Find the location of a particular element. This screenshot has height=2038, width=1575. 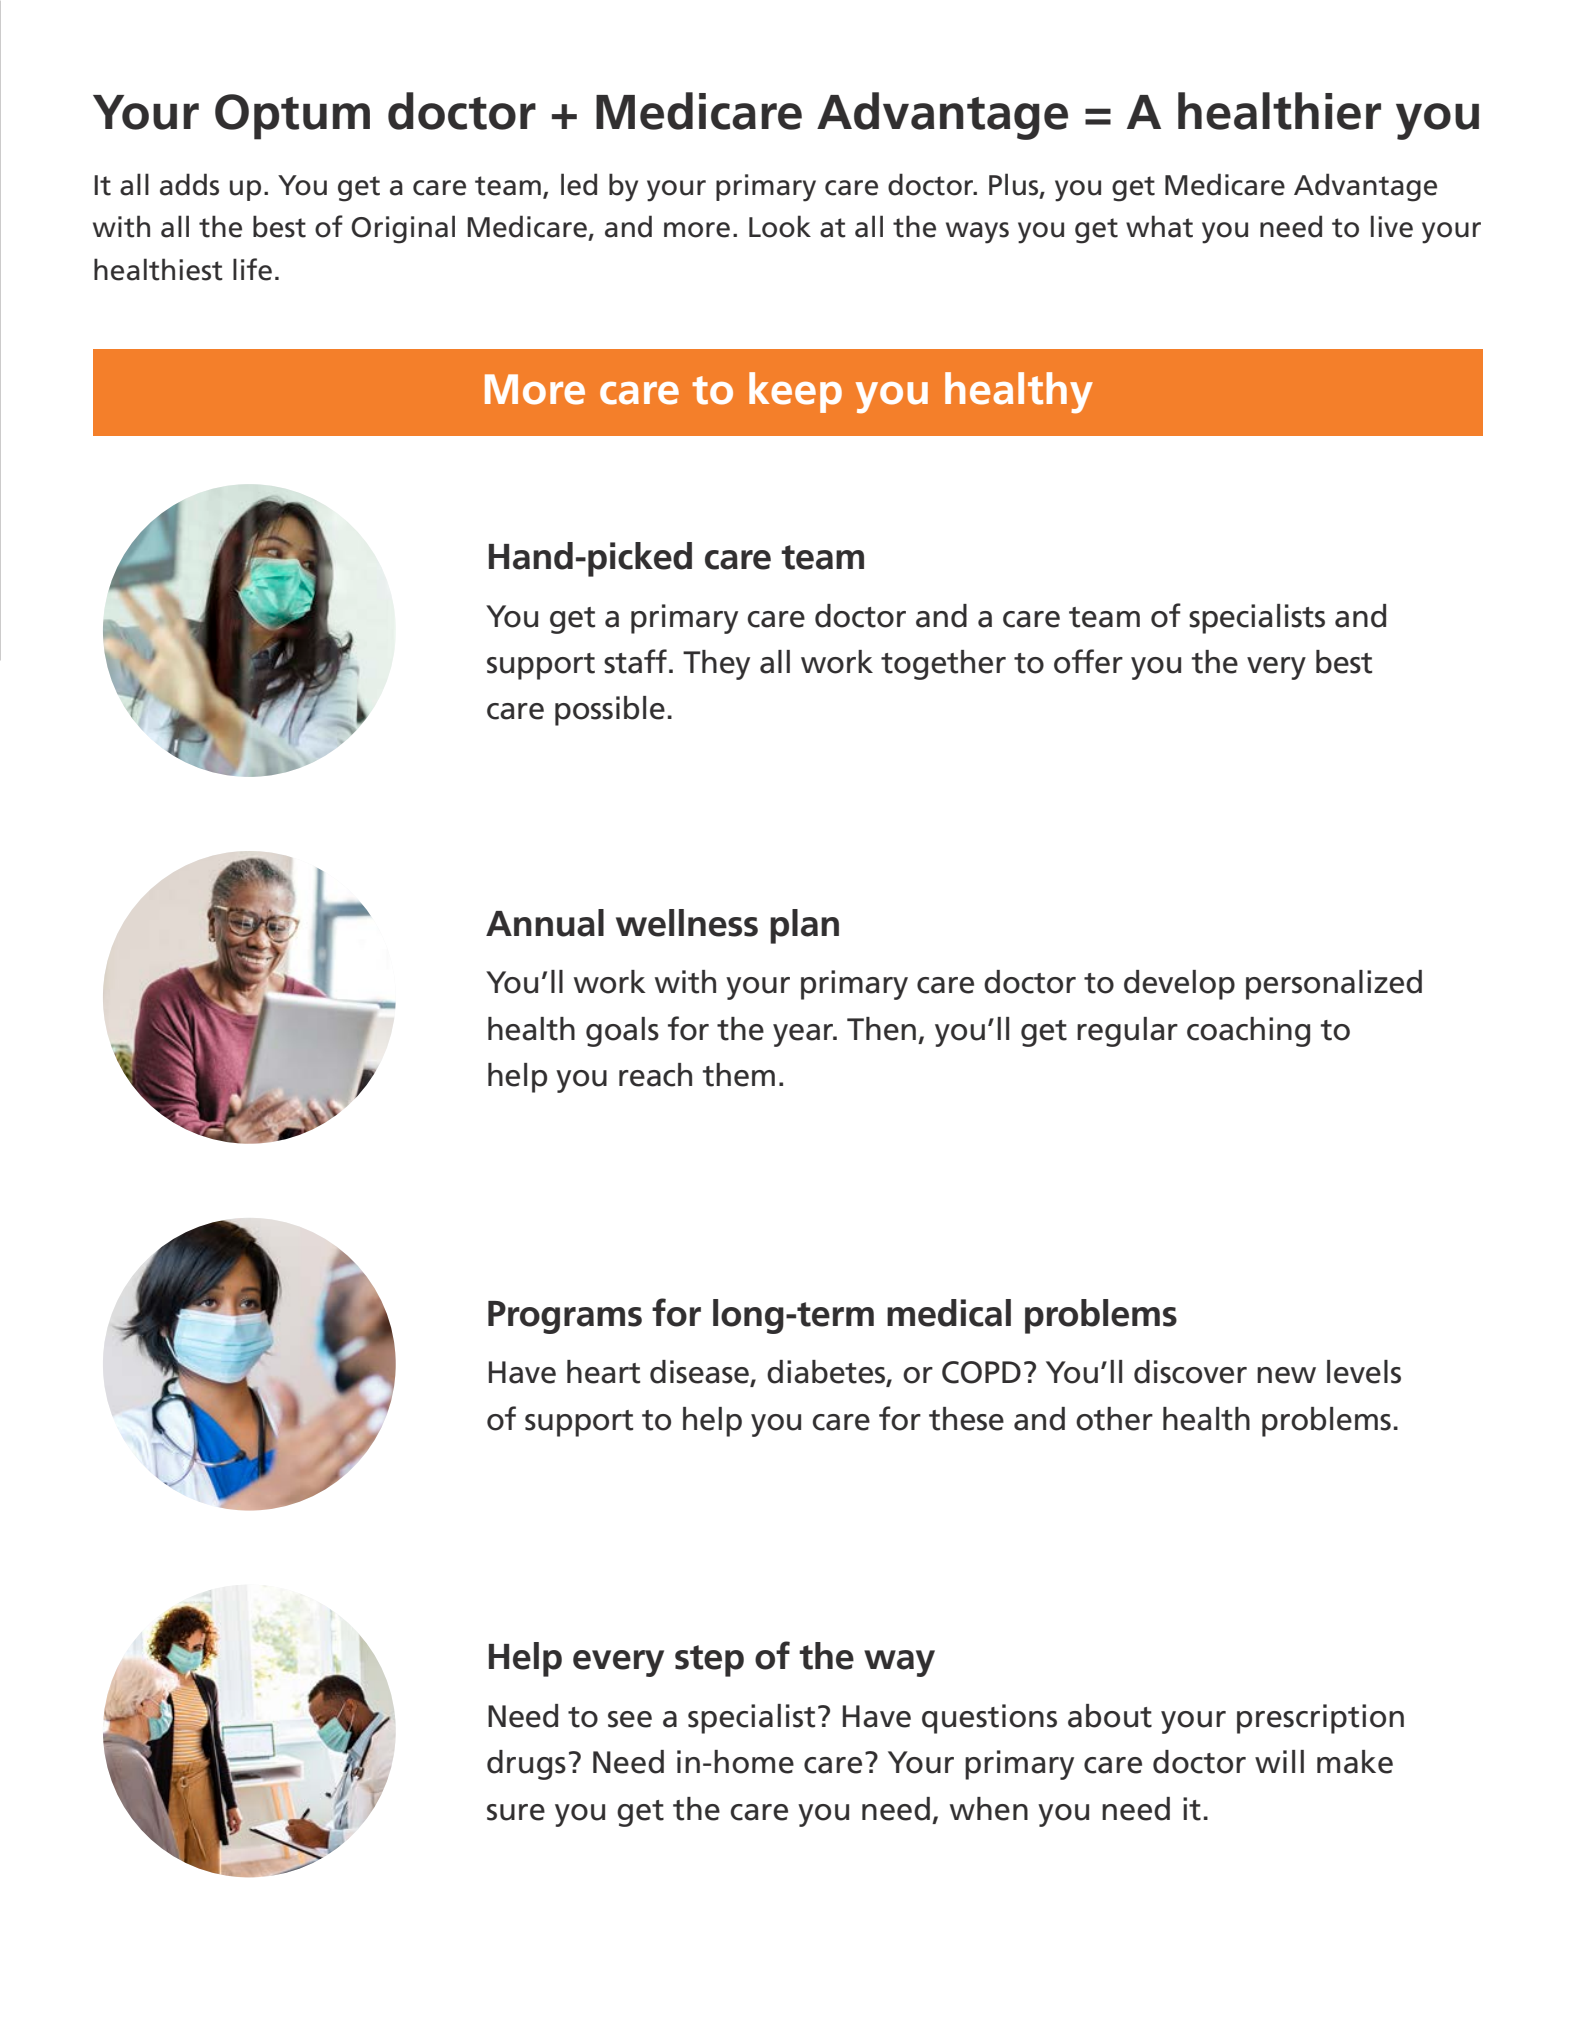

discover is located at coordinates (1190, 1372).
